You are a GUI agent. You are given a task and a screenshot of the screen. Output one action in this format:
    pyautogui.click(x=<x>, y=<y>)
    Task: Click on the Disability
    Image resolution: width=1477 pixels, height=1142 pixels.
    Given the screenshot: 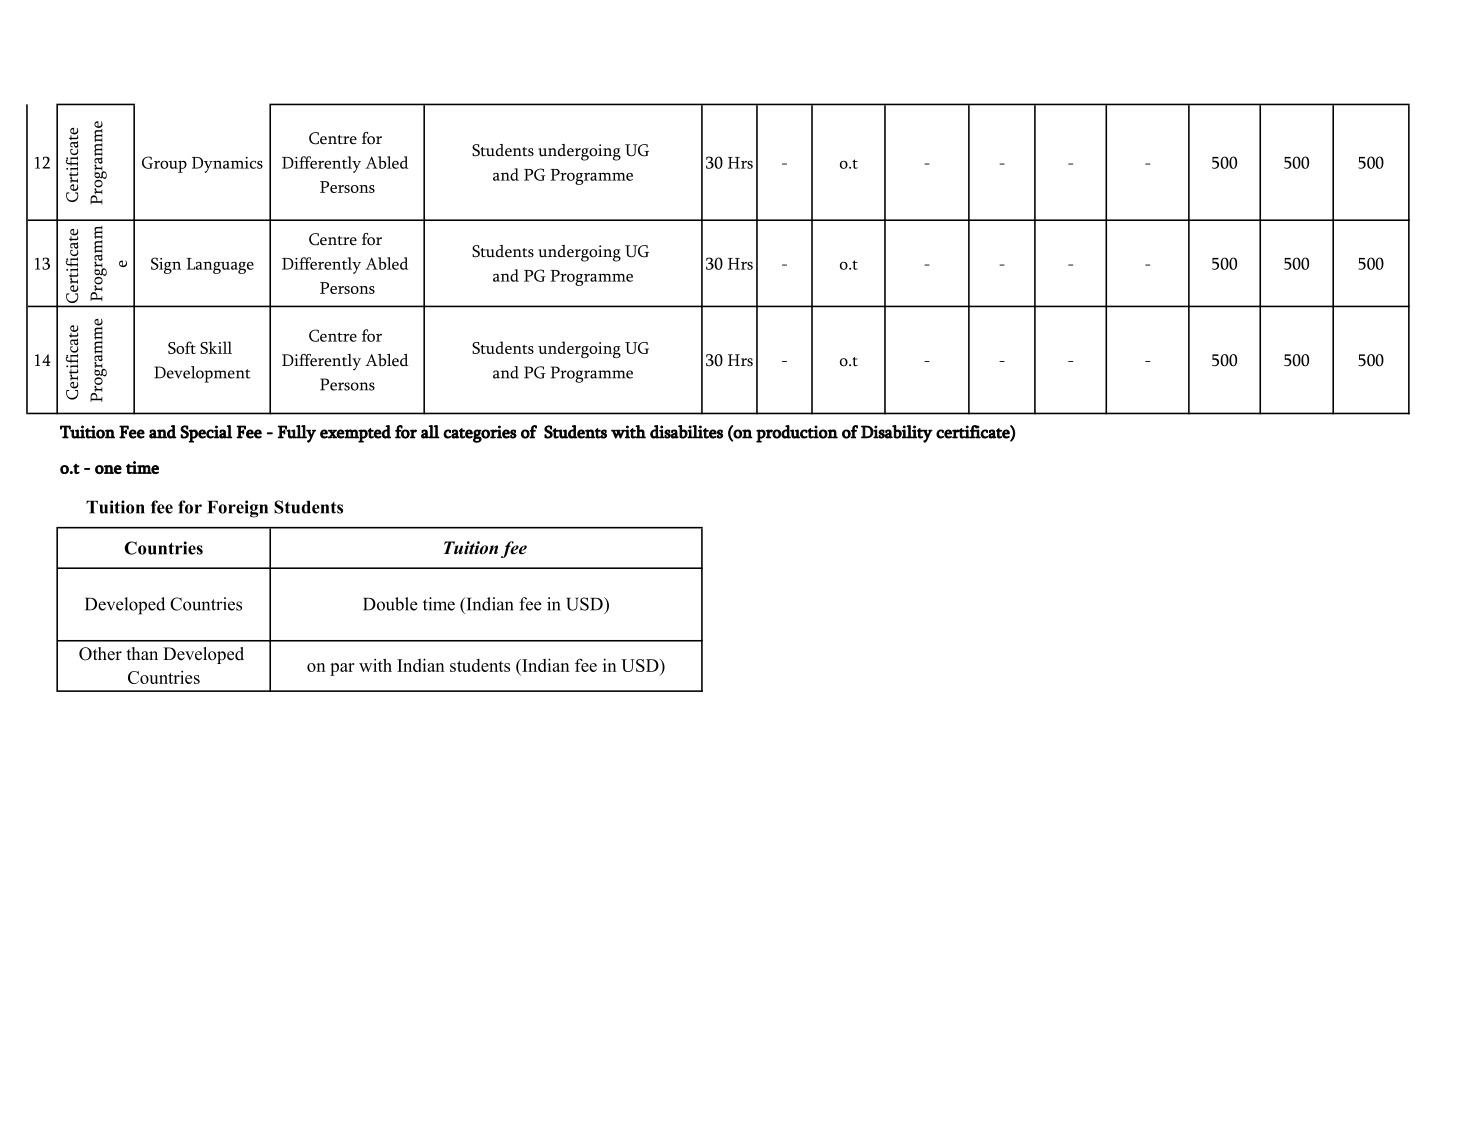 What is the action you would take?
    pyautogui.click(x=897, y=434)
